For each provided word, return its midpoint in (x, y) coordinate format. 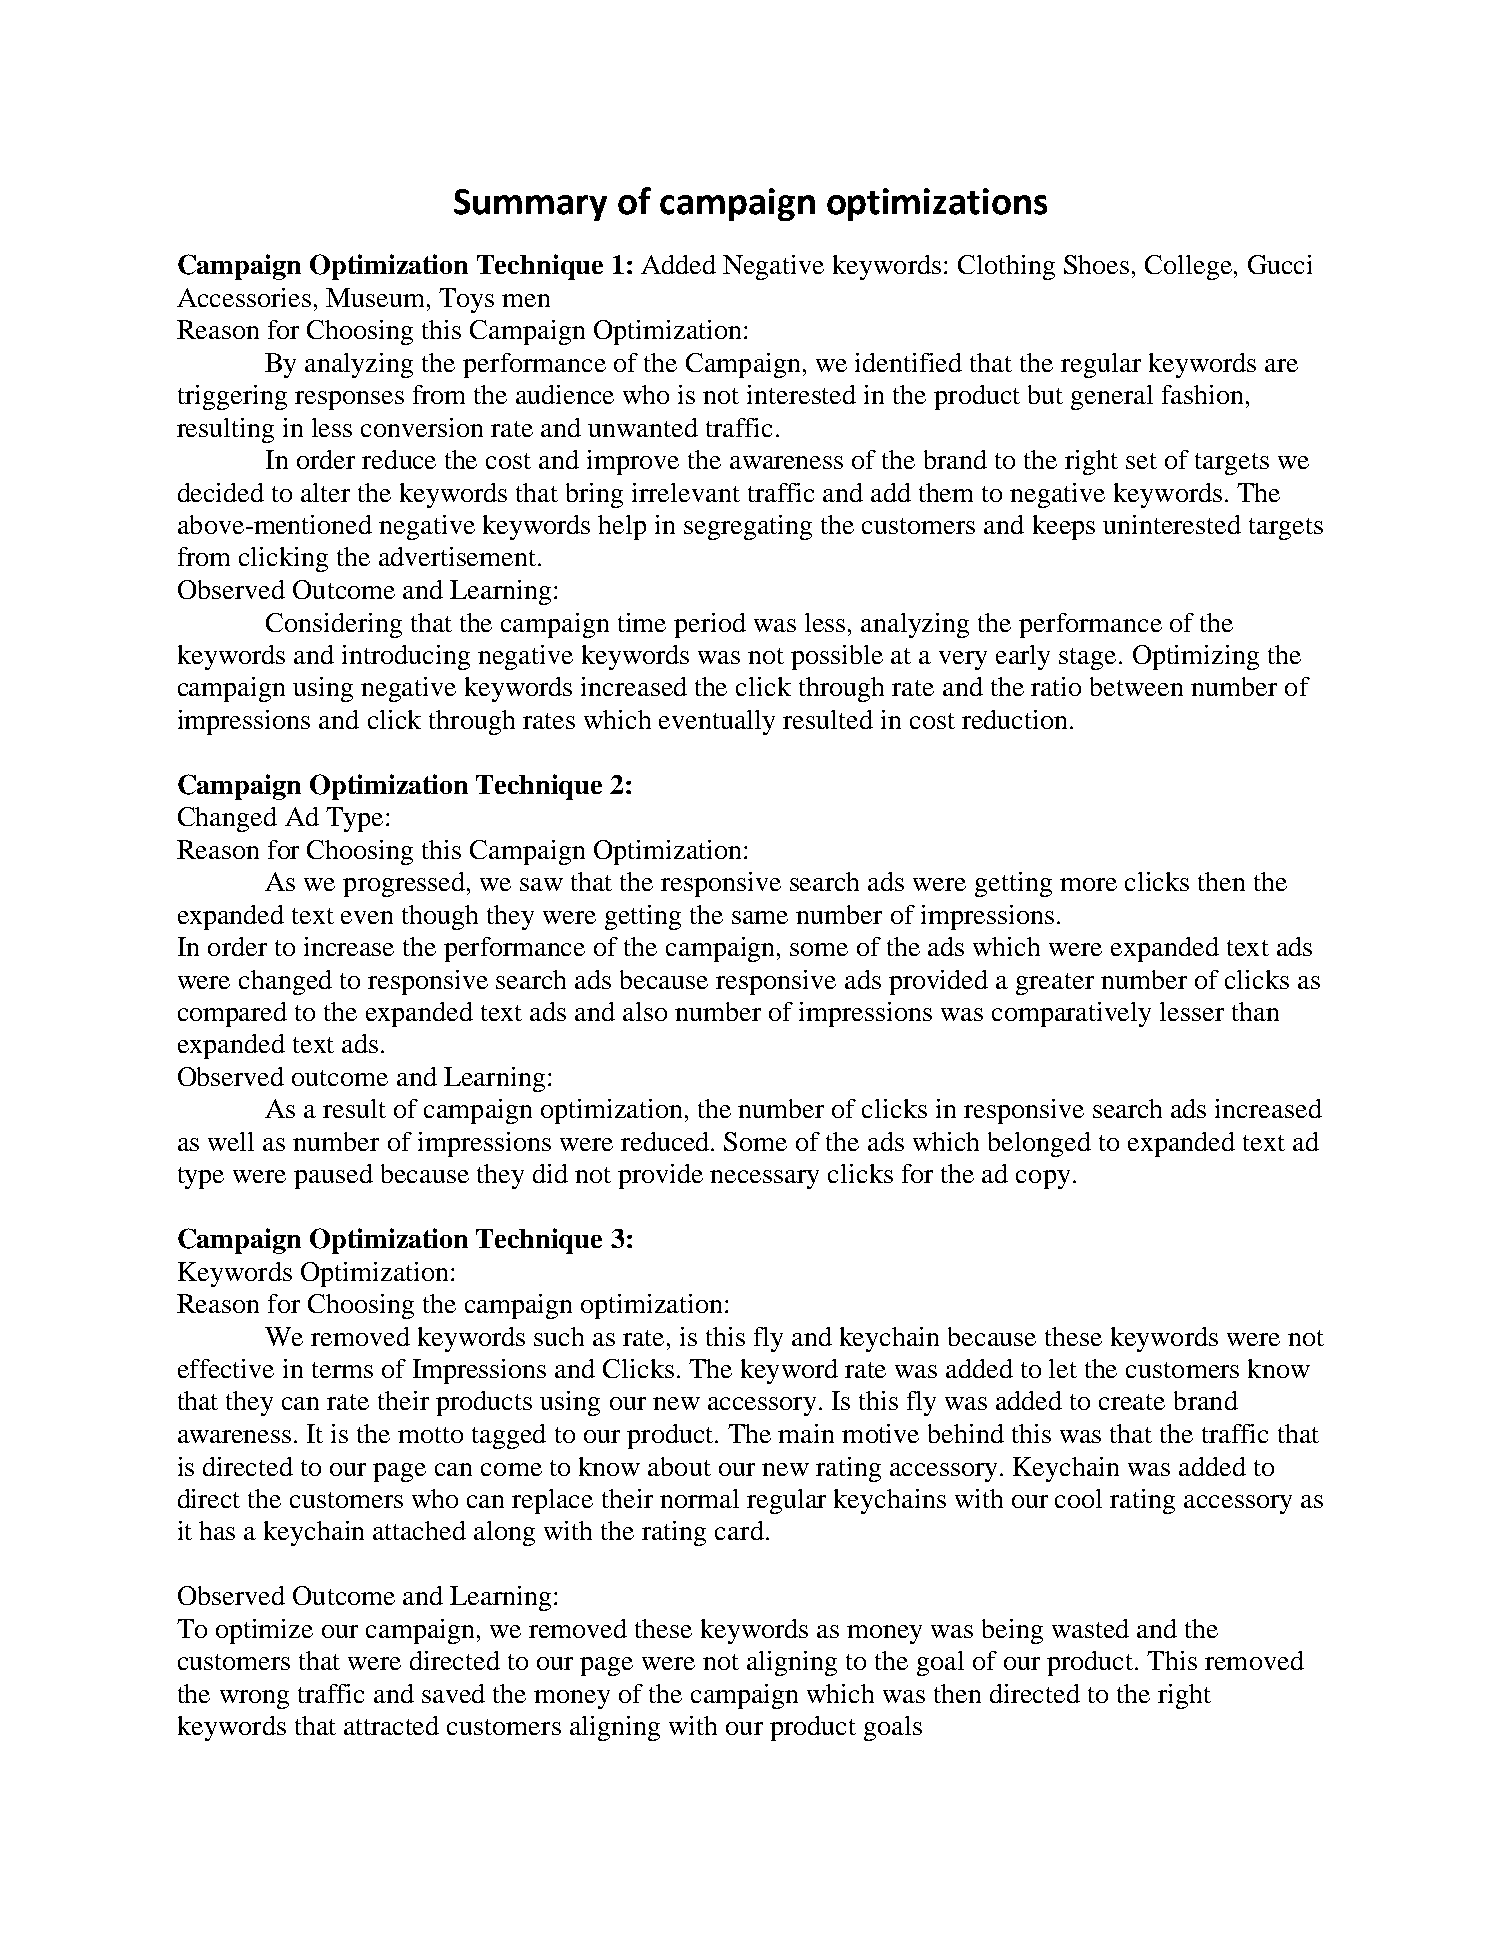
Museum (375, 297)
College (1188, 267)
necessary (764, 1179)
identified (908, 362)
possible (837, 657)
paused (333, 1176)
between (1136, 686)
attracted (391, 1725)
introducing (406, 657)
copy (1043, 1179)
